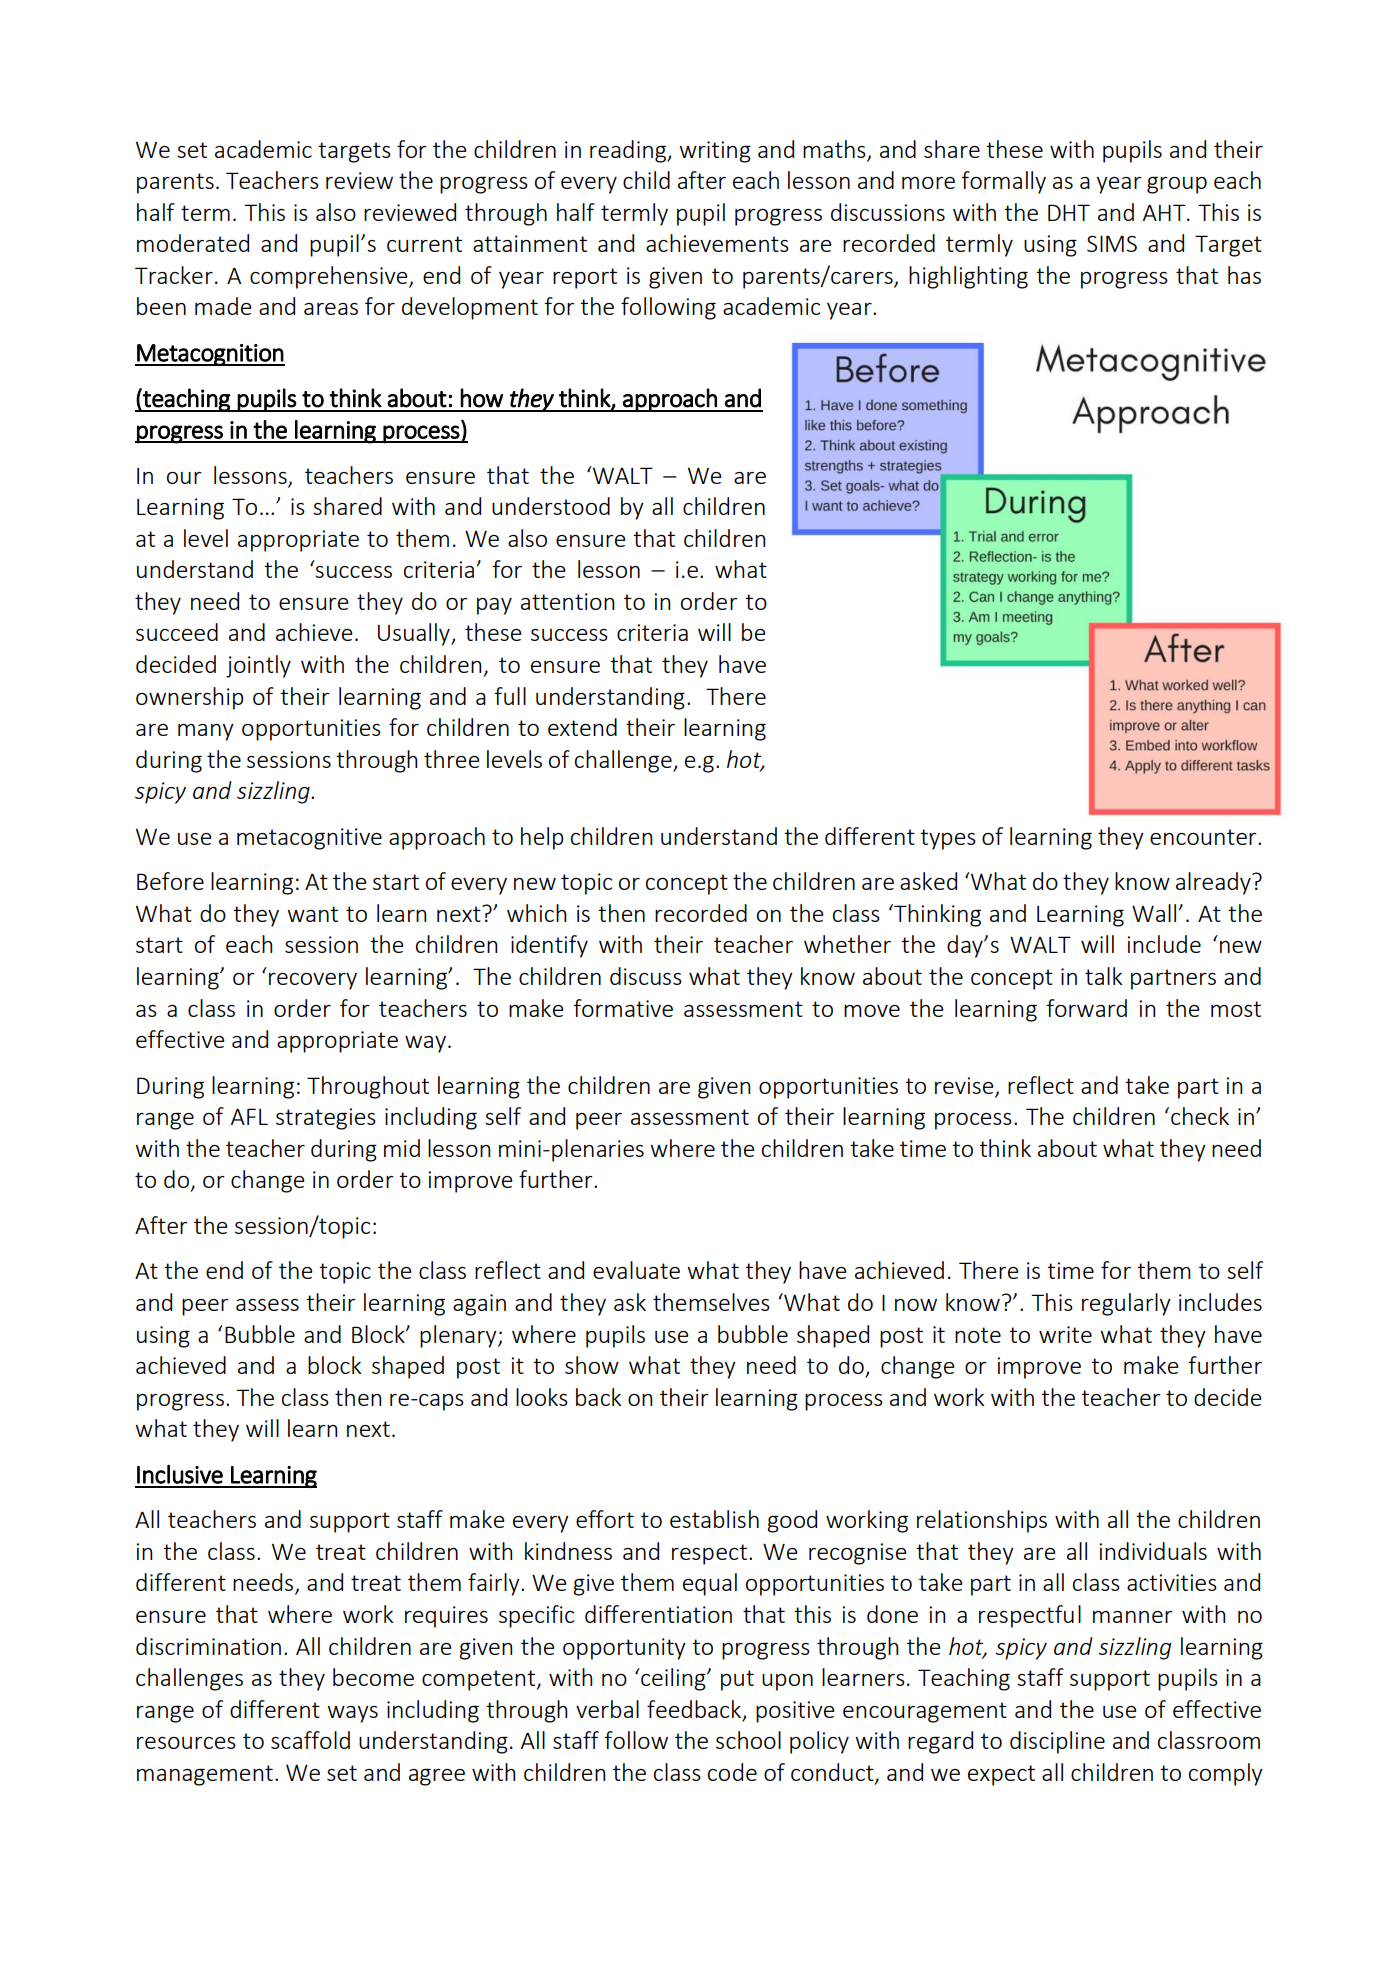  Describe the element at coordinates (313, 981) in the image. I see `recovery` at that location.
